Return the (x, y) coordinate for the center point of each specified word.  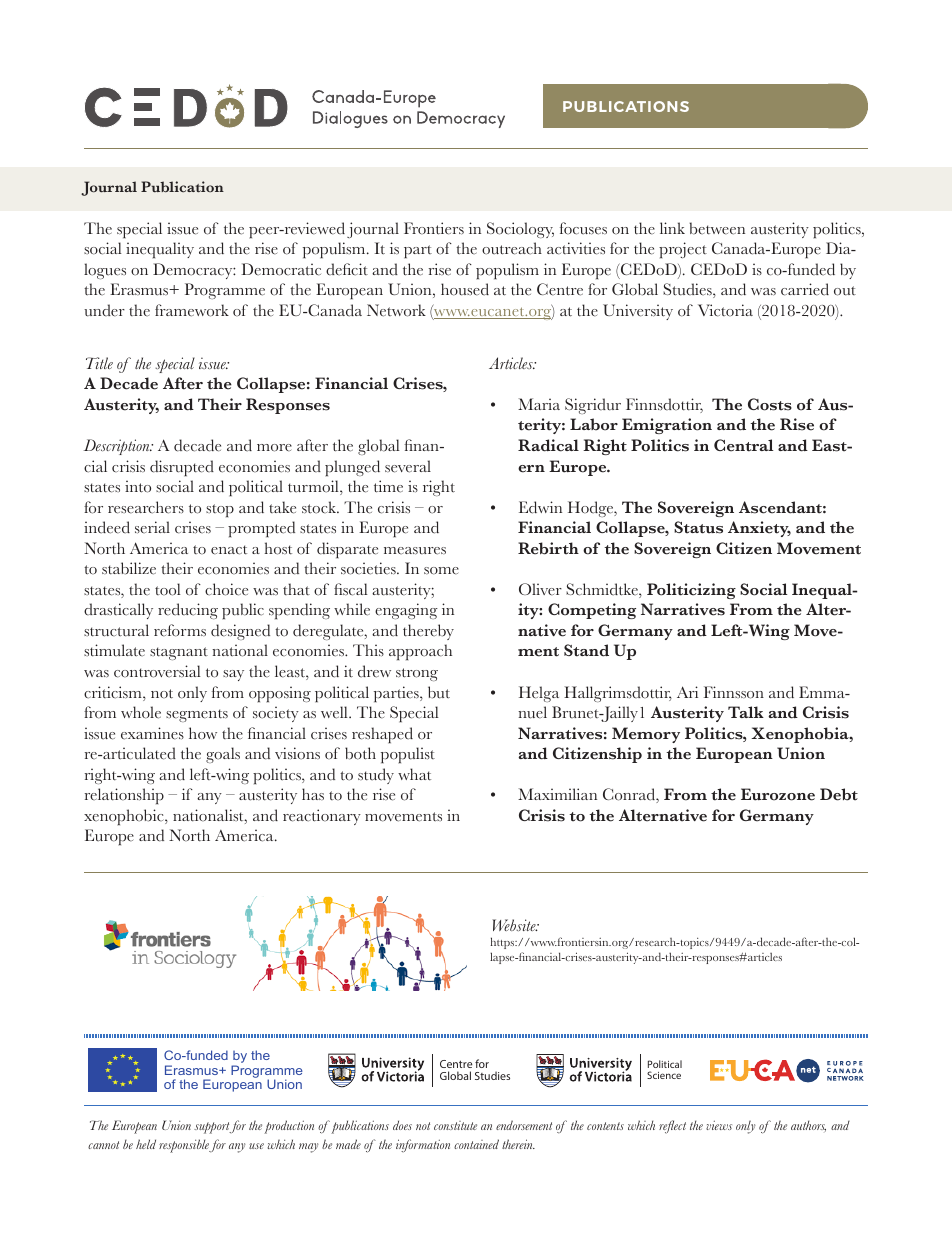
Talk (746, 712)
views (719, 1125)
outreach (512, 248)
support (212, 1128)
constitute (455, 1125)
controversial (157, 671)
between (717, 228)
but (439, 692)
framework (192, 310)
